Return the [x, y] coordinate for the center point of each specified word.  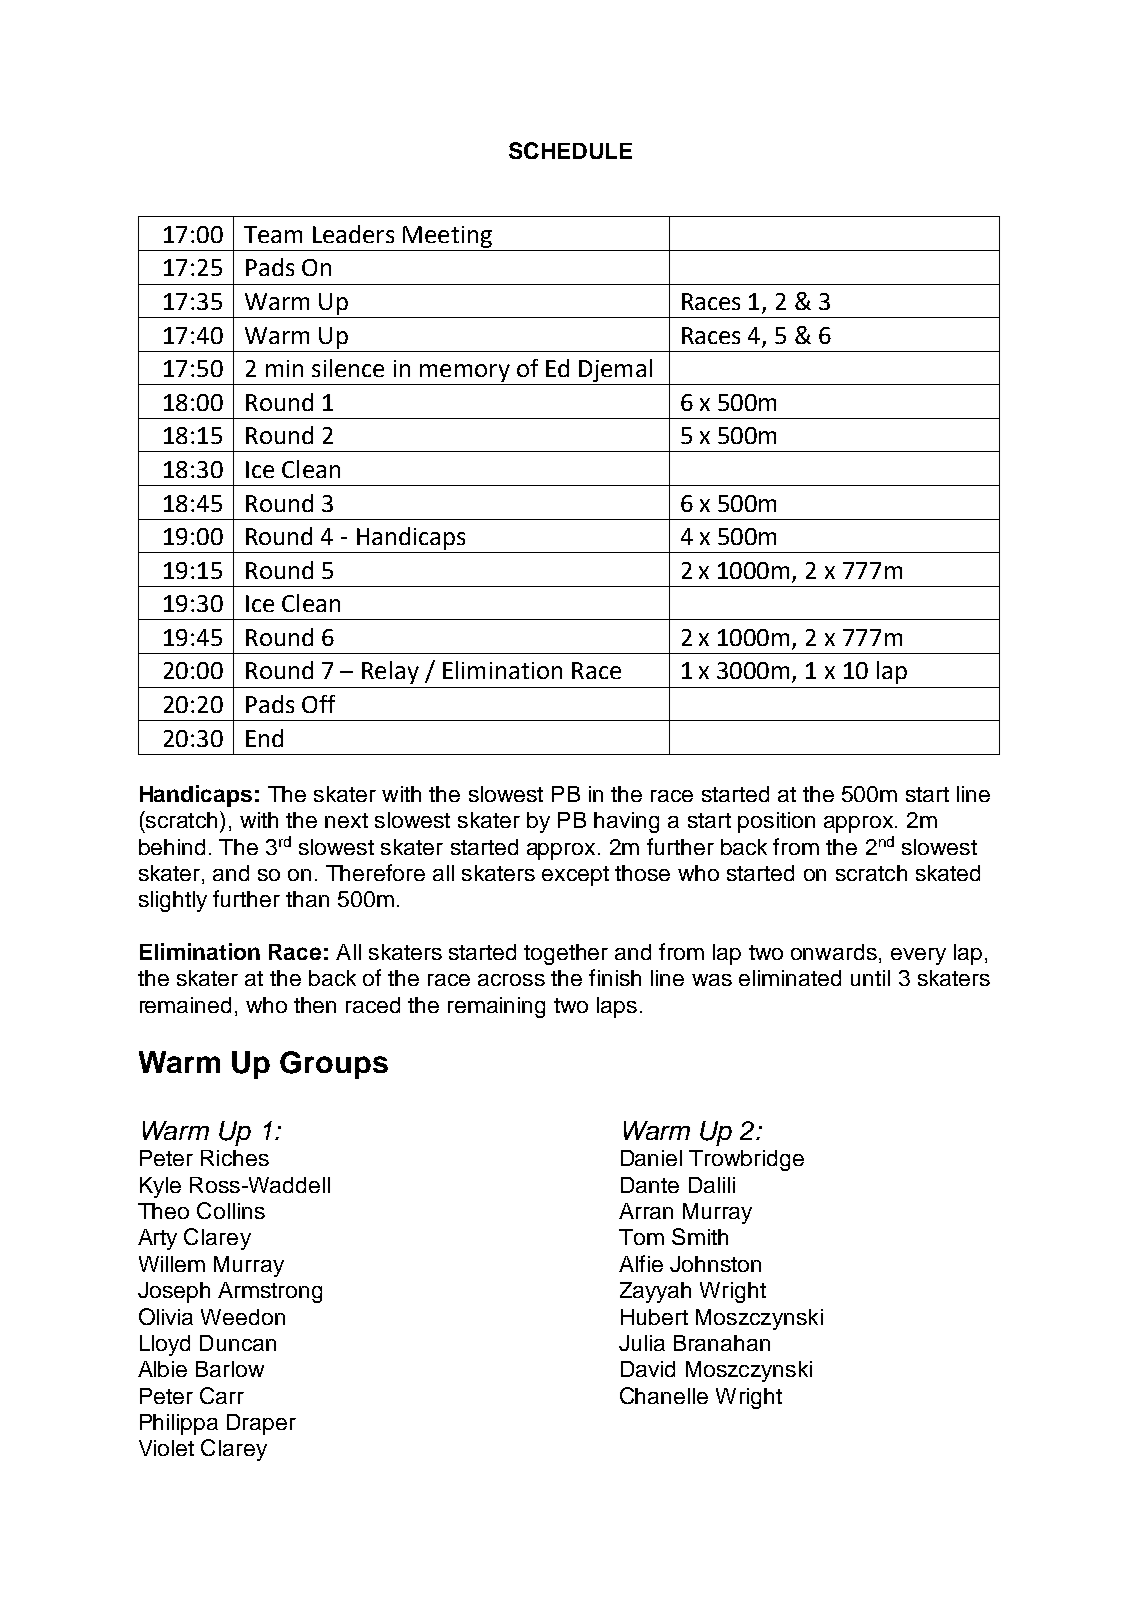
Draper [261, 1424]
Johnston [715, 1264]
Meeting [447, 237]
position [776, 822]
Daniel [651, 1158]
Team [273, 234]
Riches [235, 1158]
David [648, 1369]
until [870, 978]
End [264, 738]
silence [348, 368]
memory [465, 373]
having [626, 822]
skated [948, 873]
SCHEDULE [570, 150]
